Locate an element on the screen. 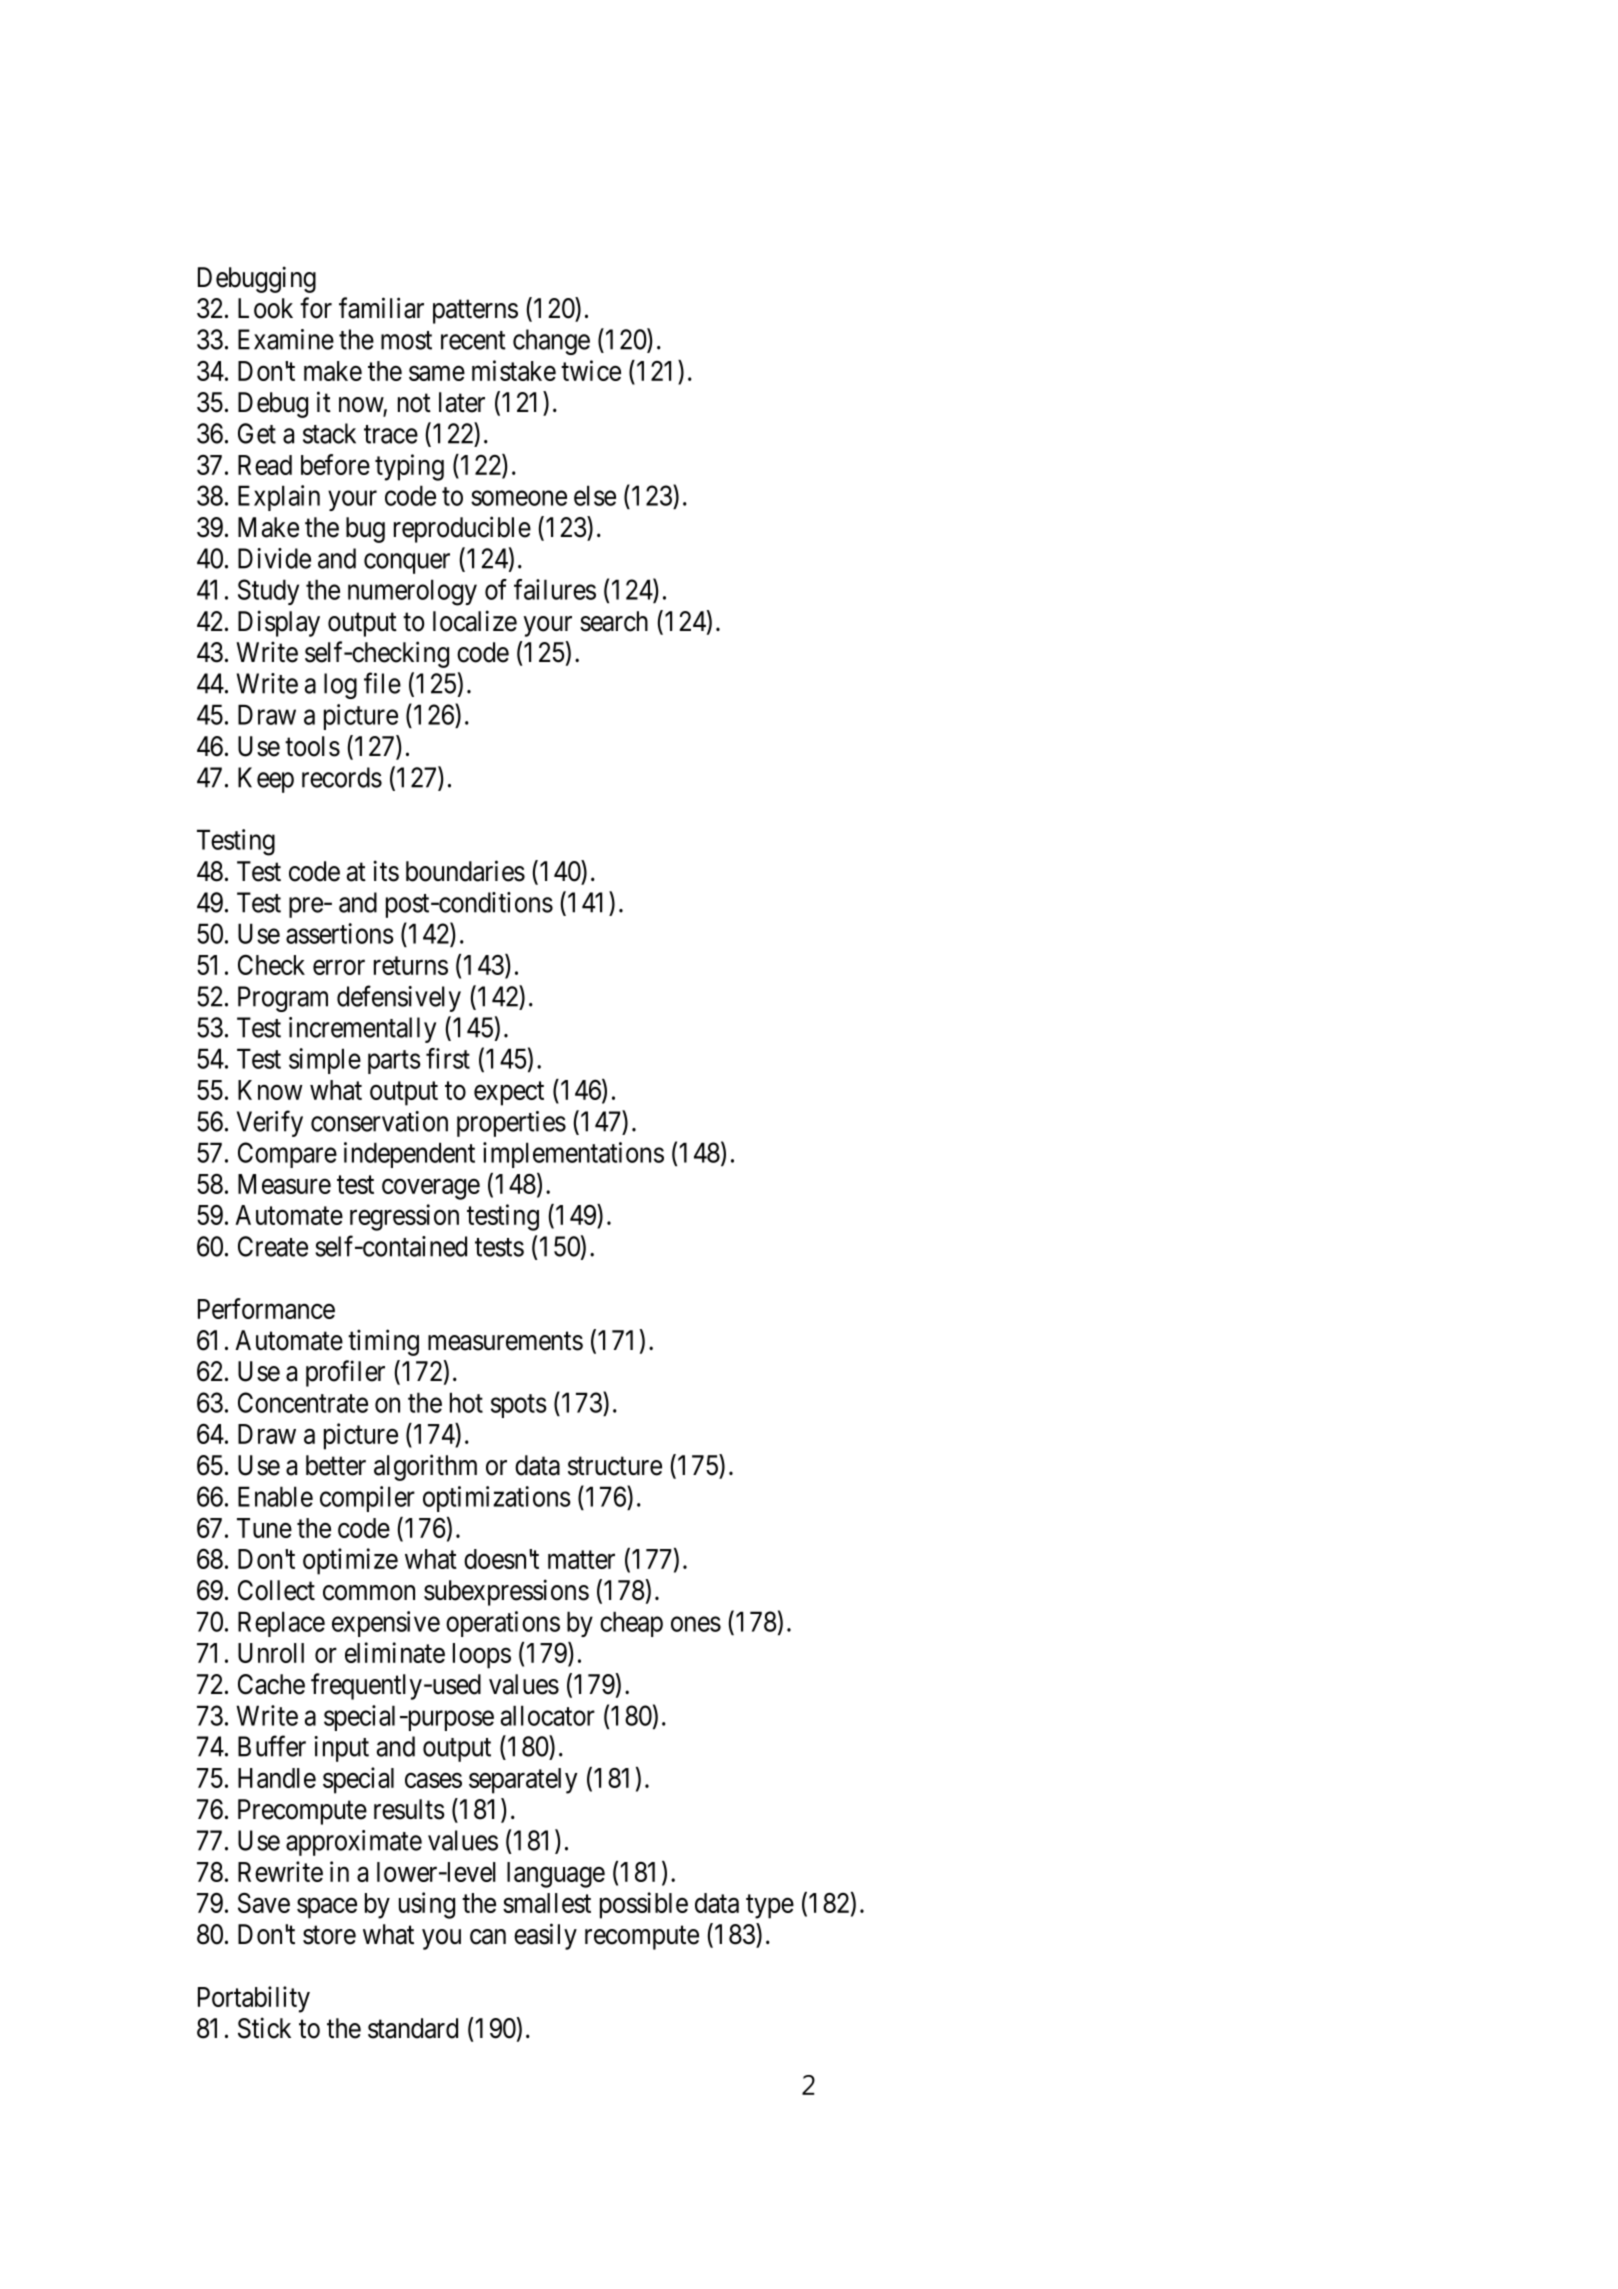 The width and height of the screenshot is (1618, 2289). assertions is located at coordinates (340, 933).
